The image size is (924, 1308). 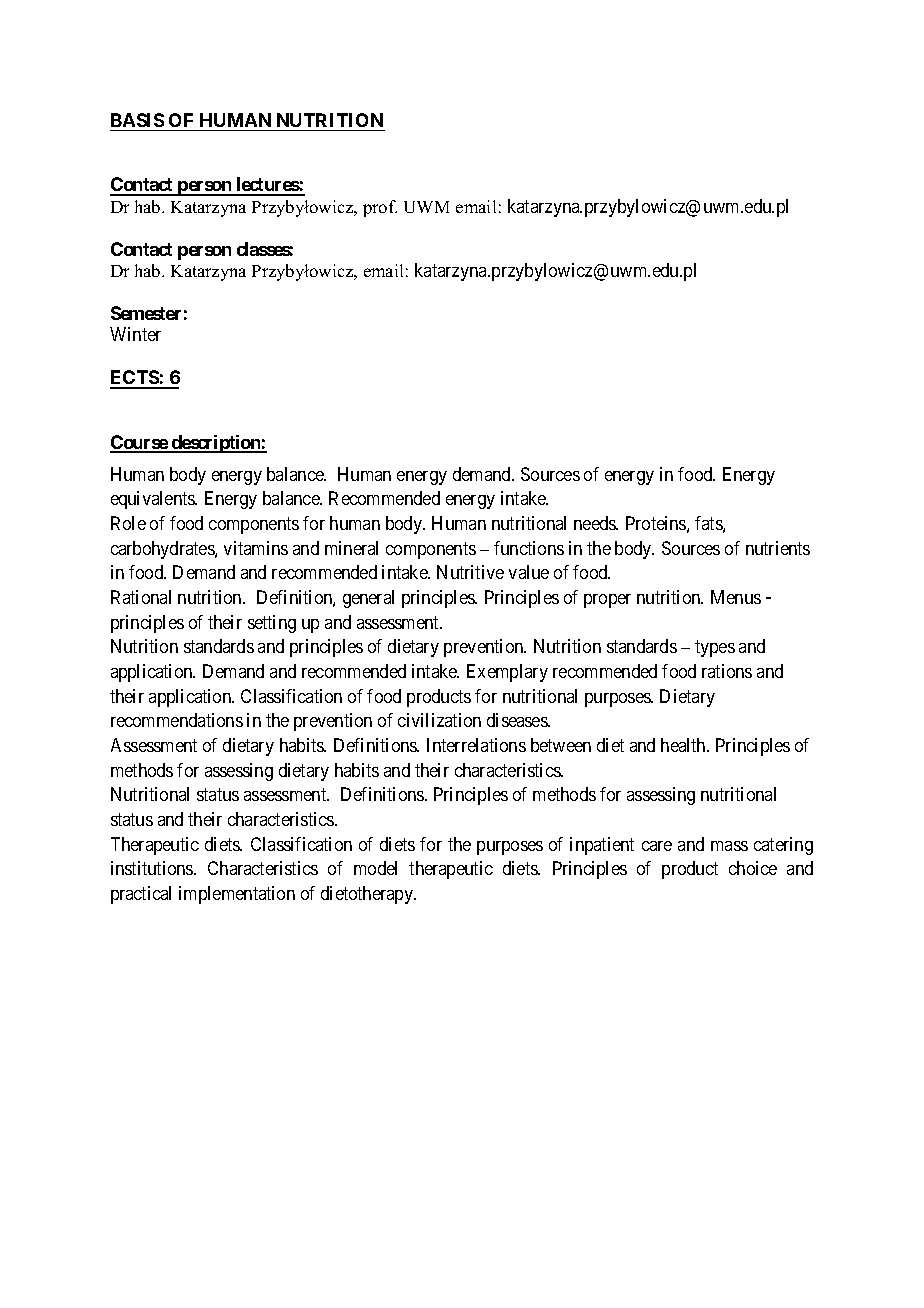 What do you see at coordinates (736, 597) in the image?
I see `Menus` at bounding box center [736, 597].
